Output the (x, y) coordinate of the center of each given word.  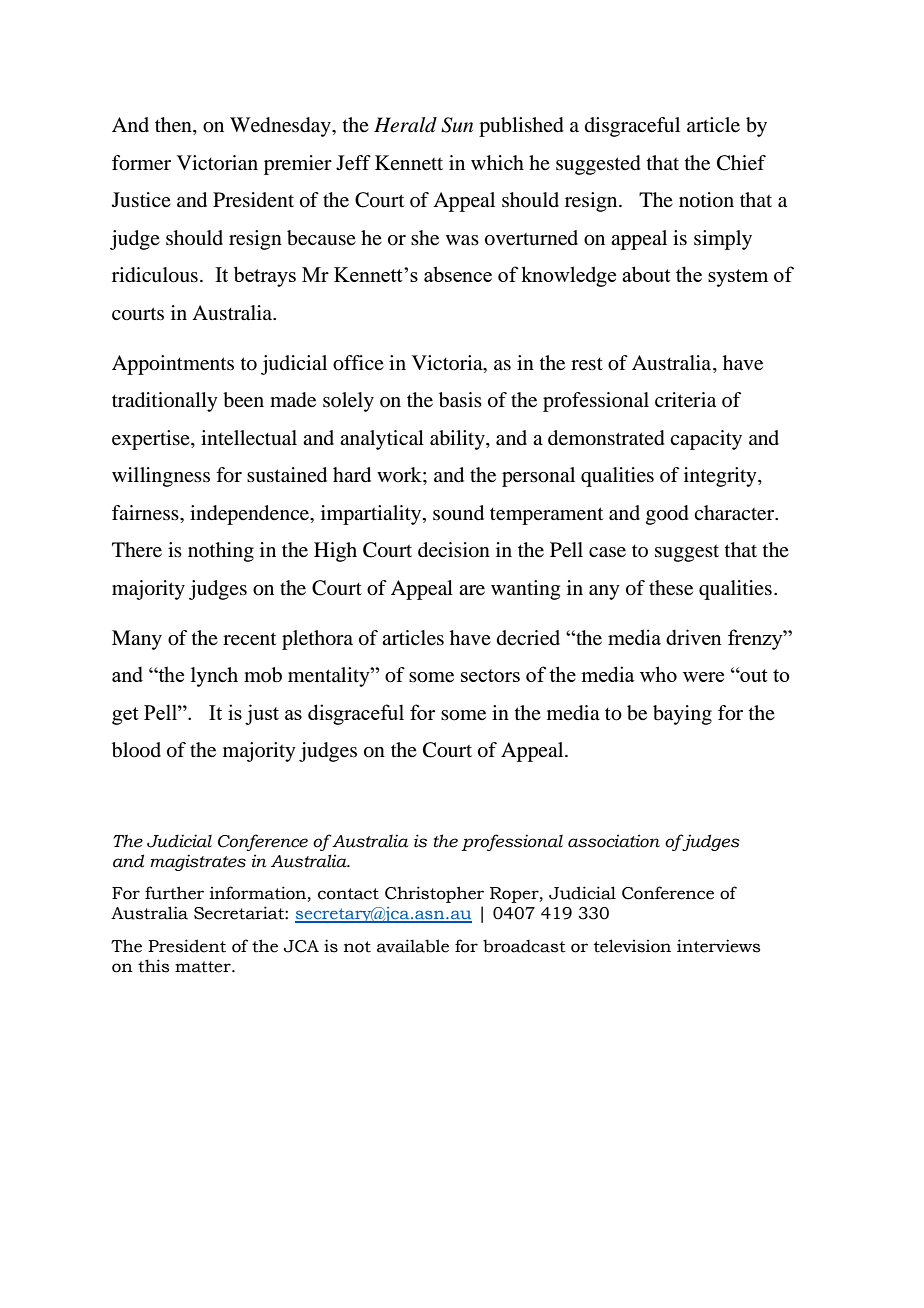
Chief (741, 163)
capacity (706, 440)
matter (204, 967)
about (646, 274)
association (614, 841)
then (174, 126)
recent (249, 639)
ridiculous (155, 275)
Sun (457, 125)
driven (694, 637)
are (472, 590)
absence (458, 274)
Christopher (434, 894)
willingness (161, 477)
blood (136, 750)
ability (458, 440)
